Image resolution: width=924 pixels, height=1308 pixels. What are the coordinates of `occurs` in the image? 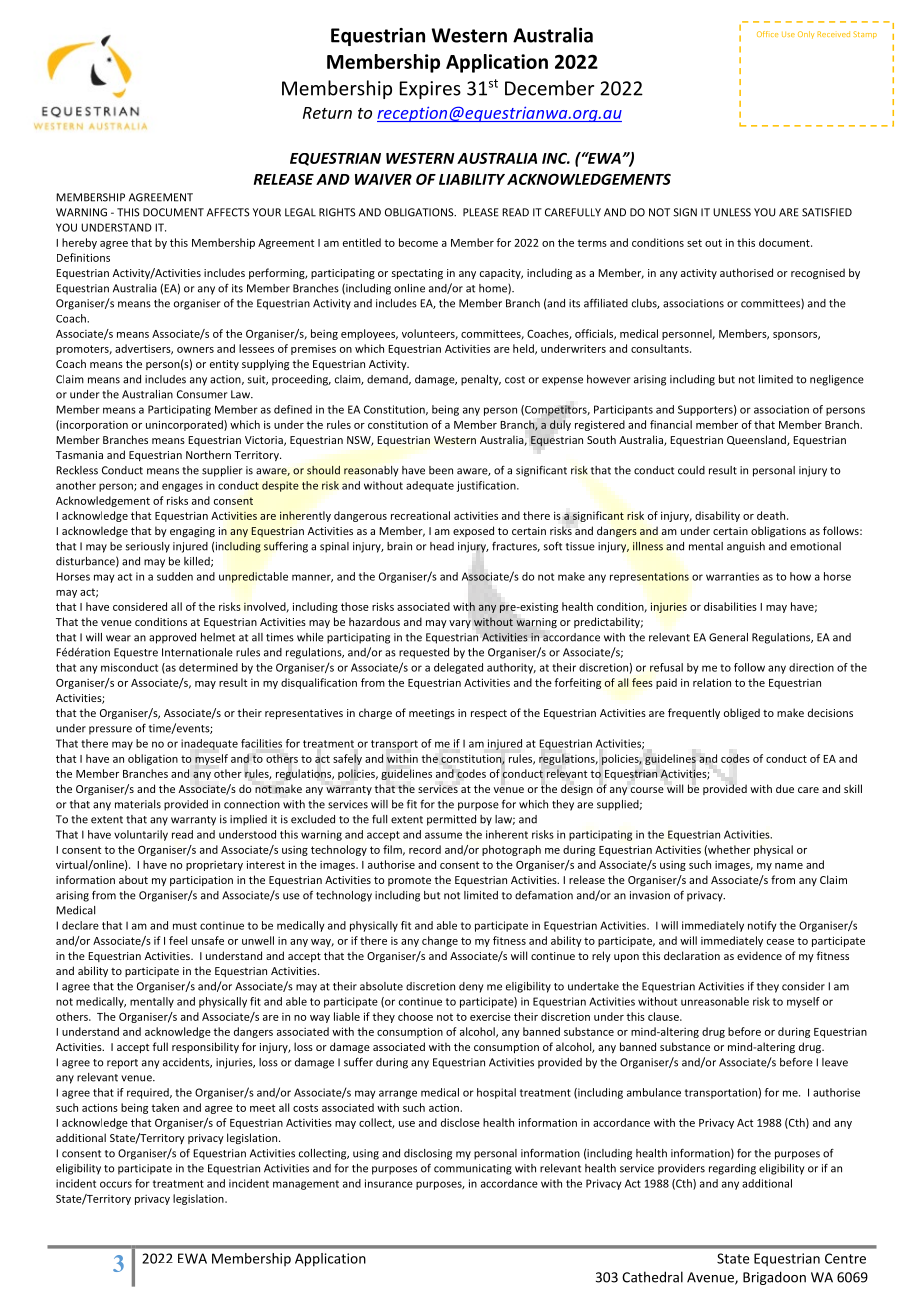 It's located at (116, 1184).
